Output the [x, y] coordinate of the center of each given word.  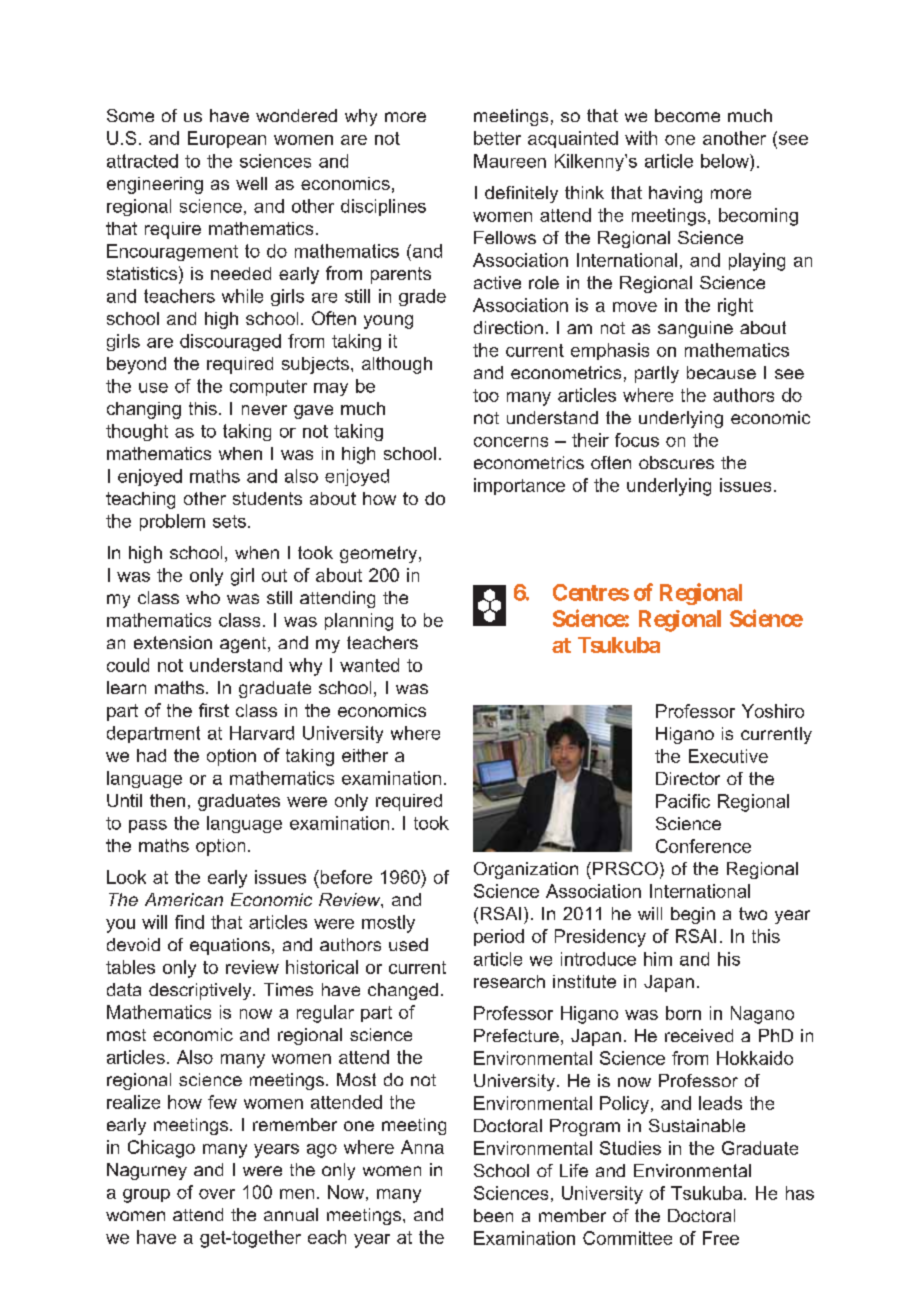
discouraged [230, 342]
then [167, 800]
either [365, 755]
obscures [676, 462]
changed [403, 991]
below [726, 161]
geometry [380, 554]
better [497, 138]
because [721, 372]
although [397, 365]
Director [688, 778]
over [217, 1194]
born [683, 1013]
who [203, 597]
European [227, 139]
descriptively [201, 991]
